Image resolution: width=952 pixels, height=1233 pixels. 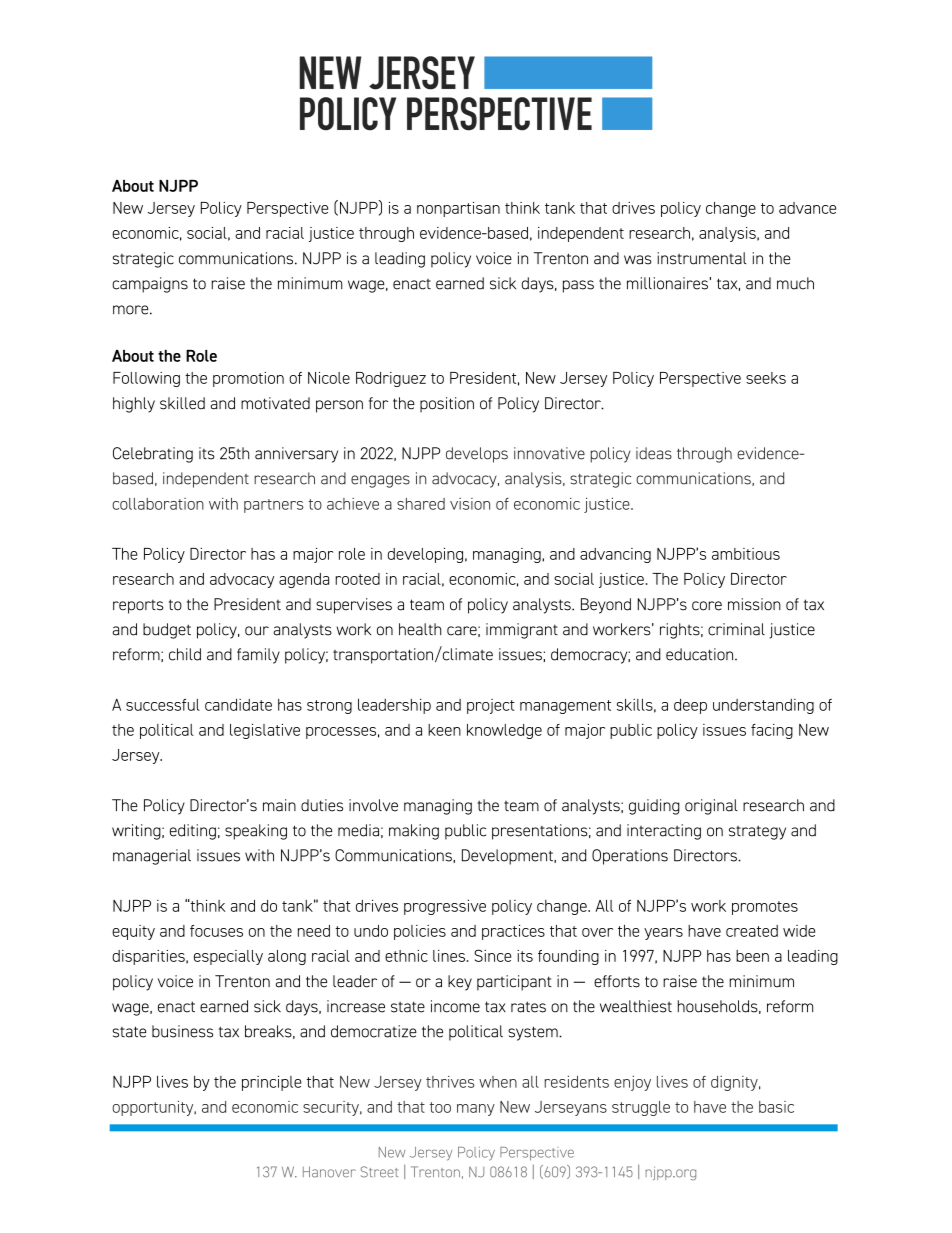 What do you see at coordinates (491, 706) in the document?
I see `project` at bounding box center [491, 706].
